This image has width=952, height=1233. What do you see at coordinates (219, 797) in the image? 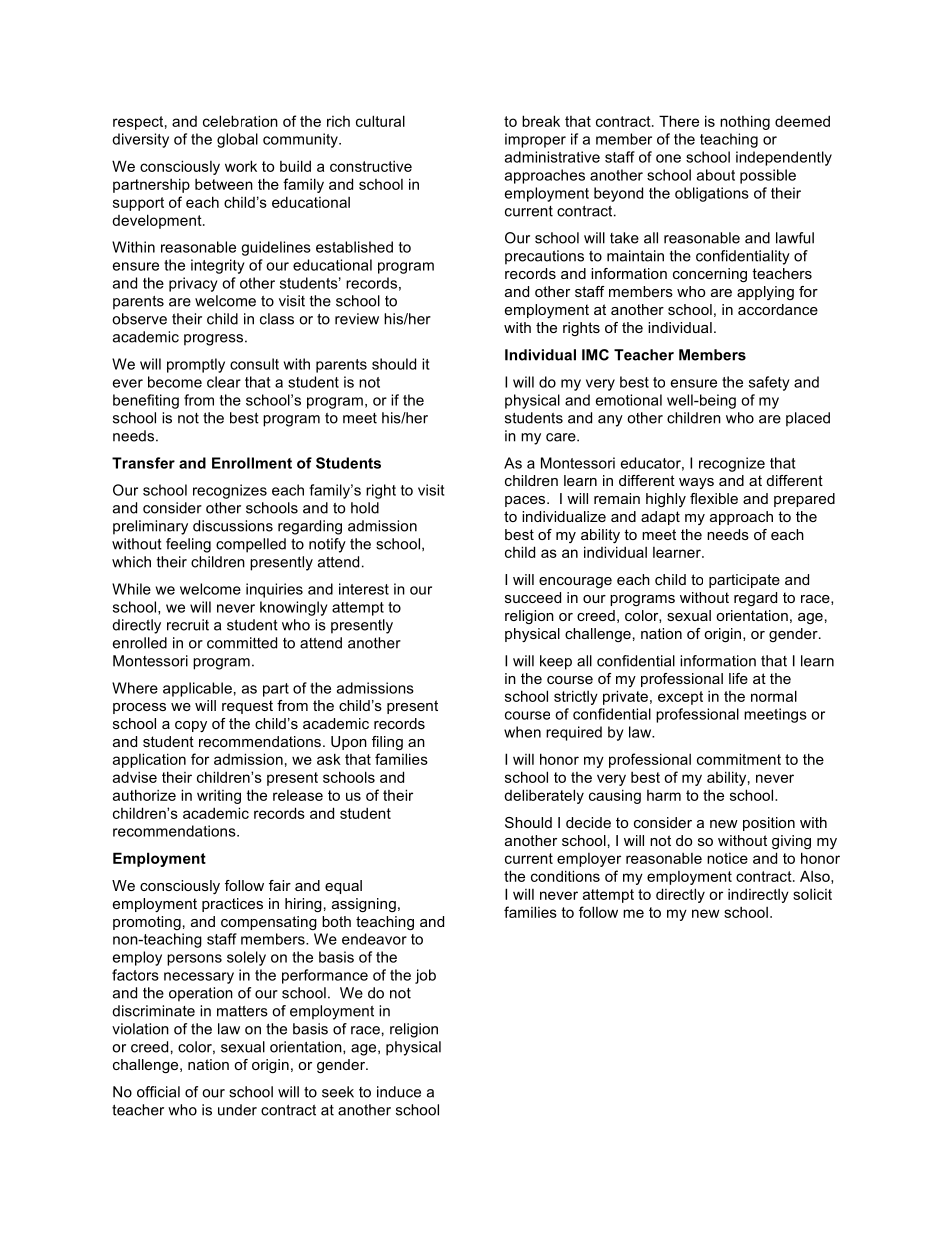
I see `writing` at bounding box center [219, 797].
